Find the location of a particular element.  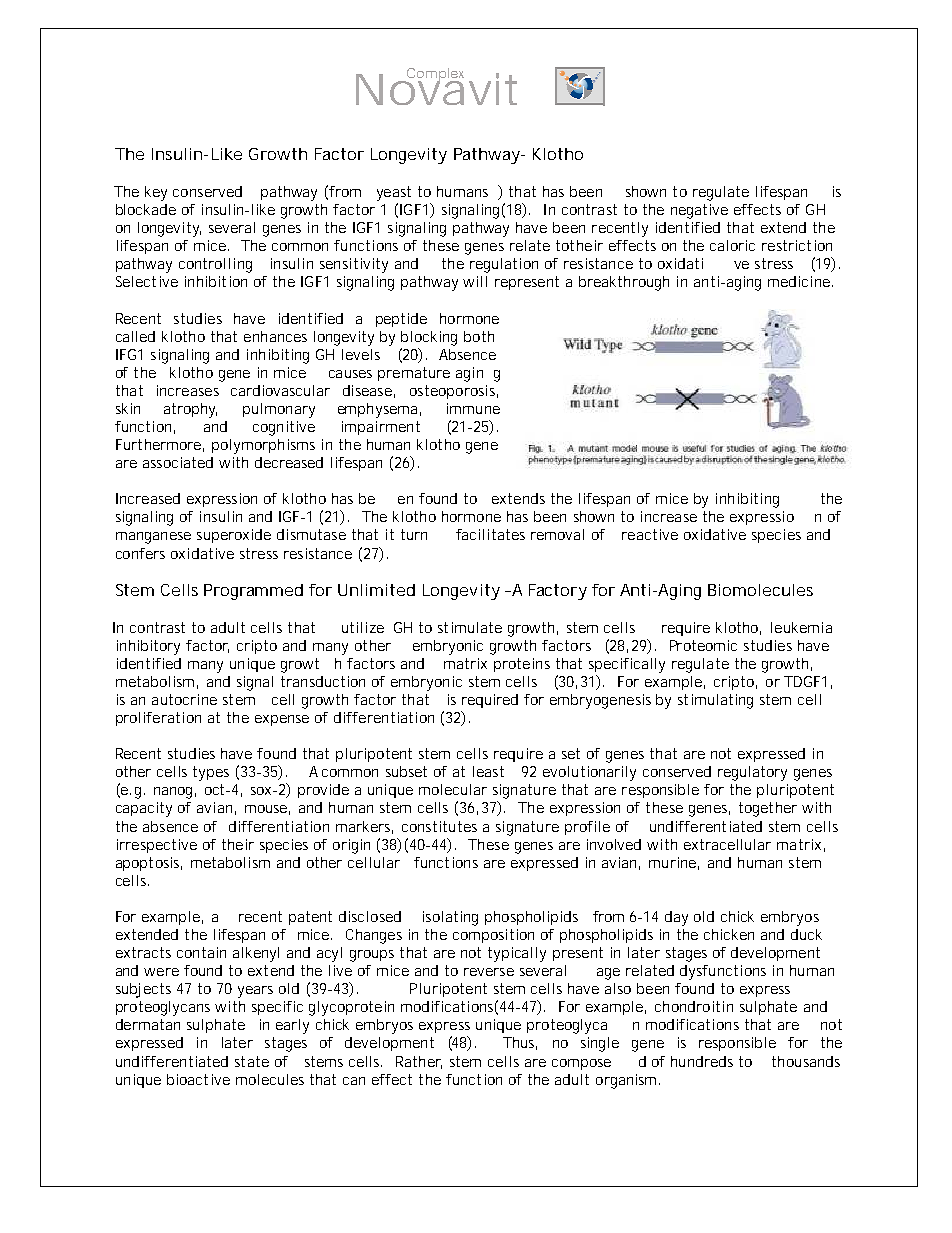

blockade is located at coordinates (146, 209).
